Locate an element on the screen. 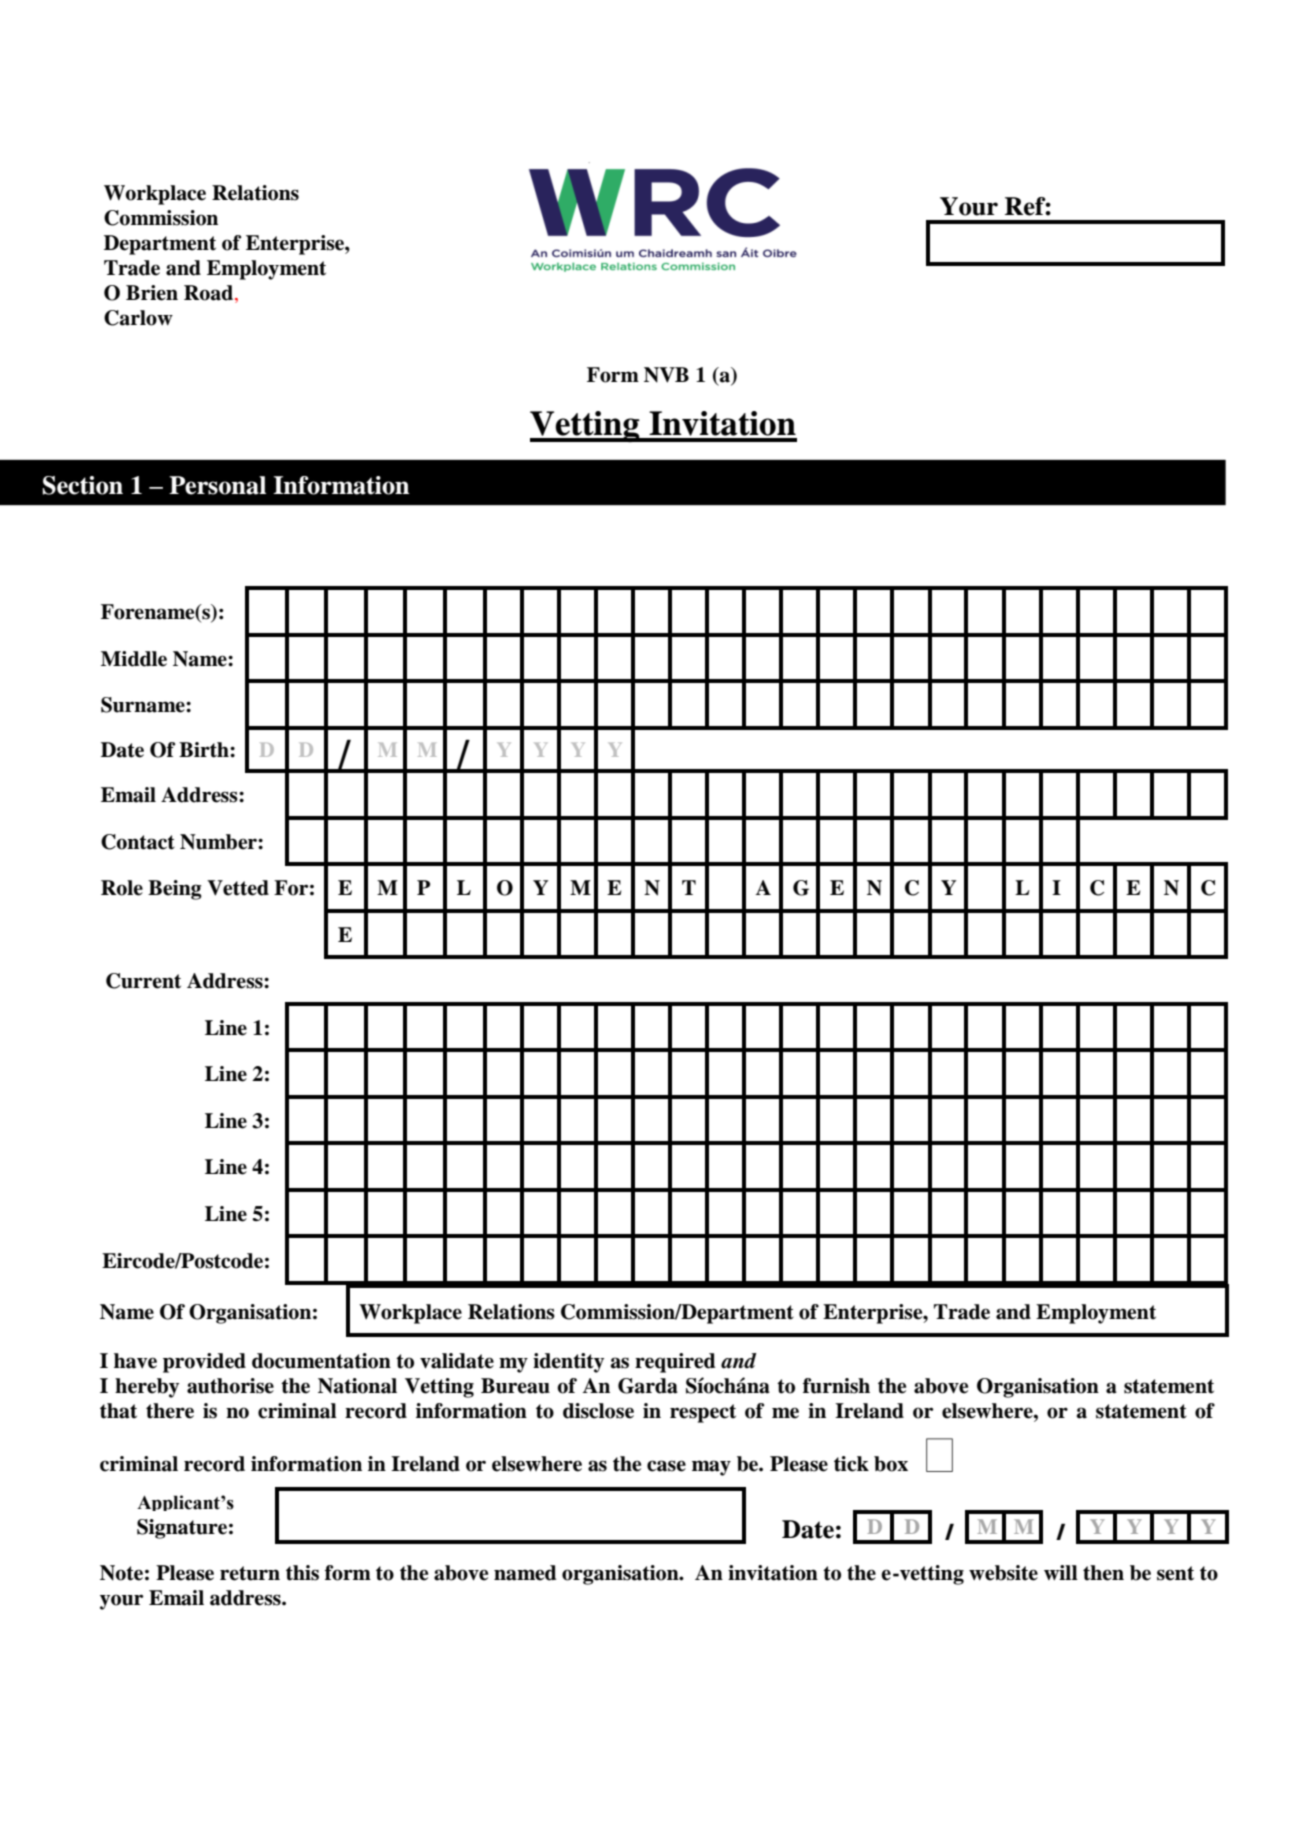 This screenshot has width=1298, height=1835. Vetted is located at coordinates (238, 888).
